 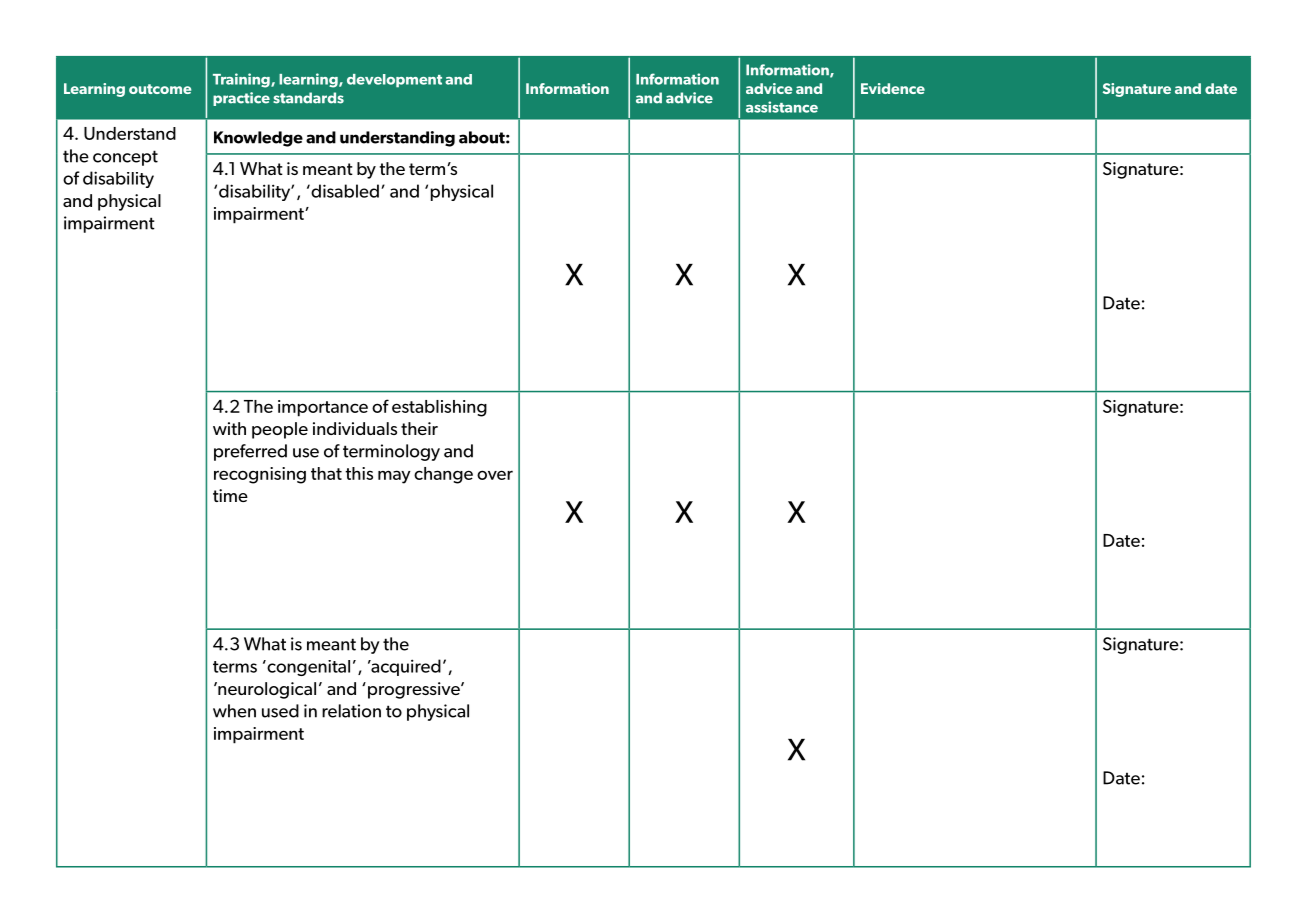 I want to click on neurological, so click(x=266, y=690).
